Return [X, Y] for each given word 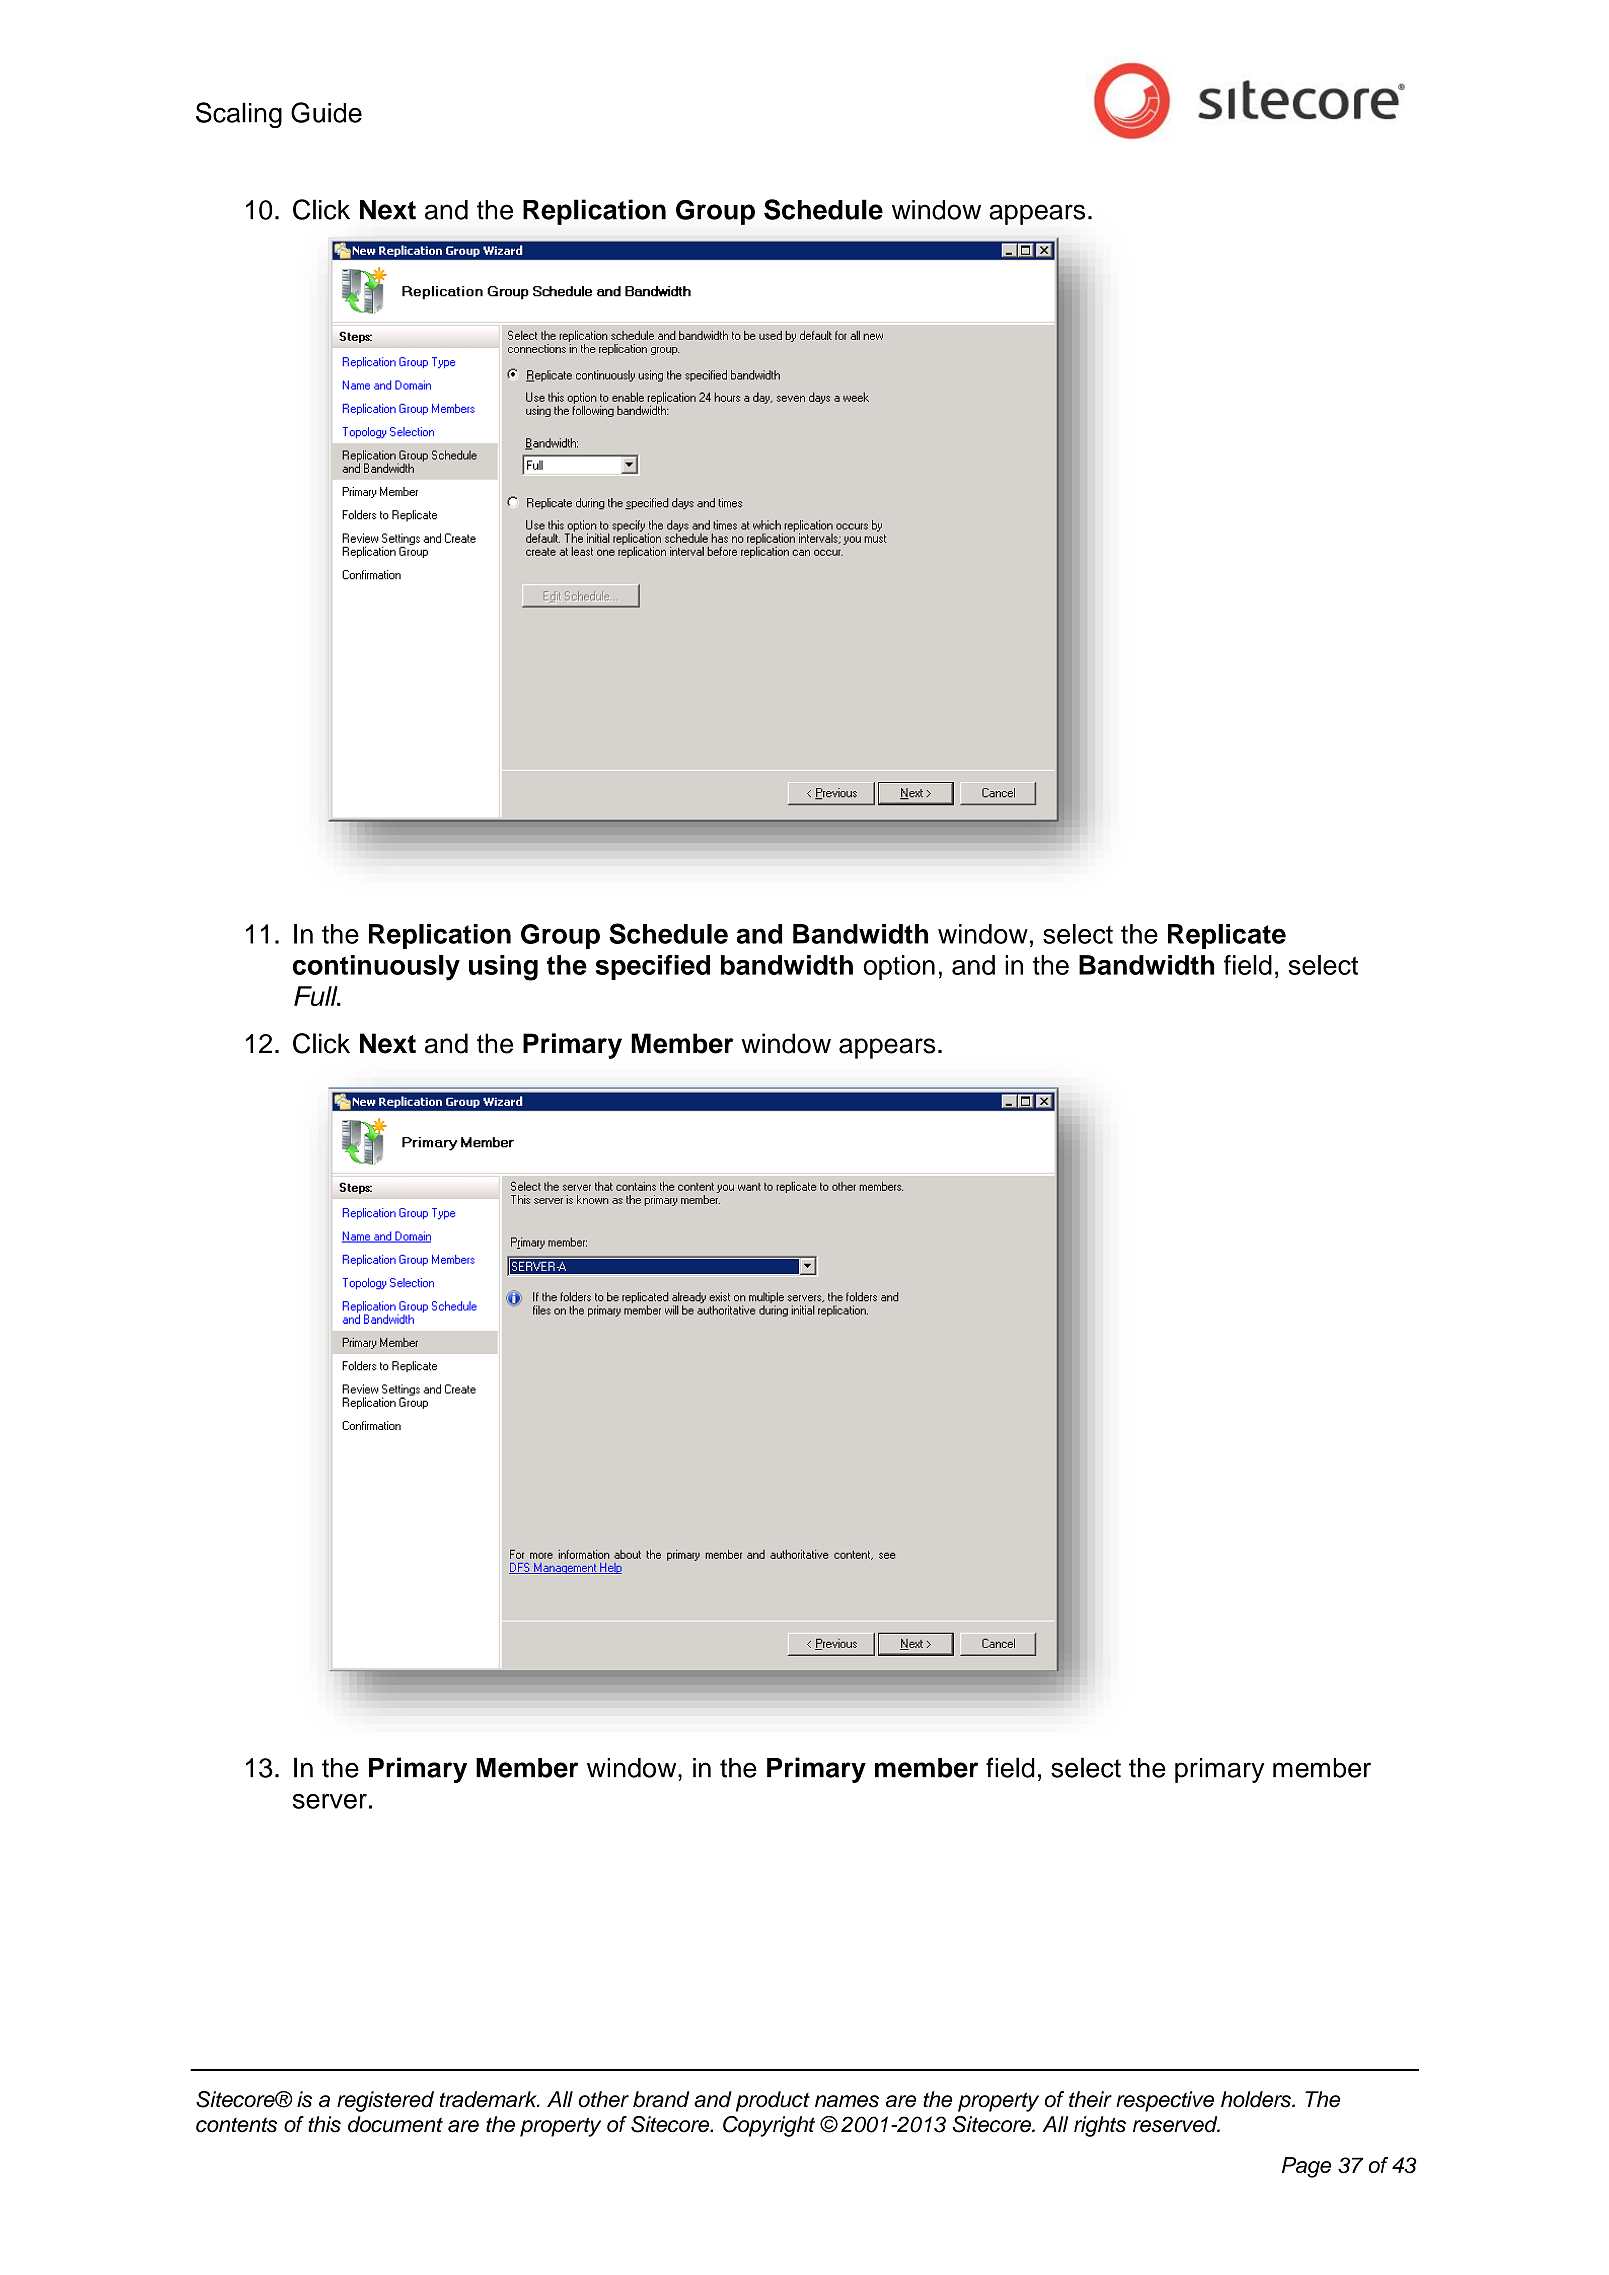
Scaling [239, 115]
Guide [326, 112]
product [773, 2101]
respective [1165, 2101]
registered [385, 2101]
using [503, 968]
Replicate [1227, 936]
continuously [376, 968]
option [899, 967]
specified [652, 967]
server [330, 1801]
